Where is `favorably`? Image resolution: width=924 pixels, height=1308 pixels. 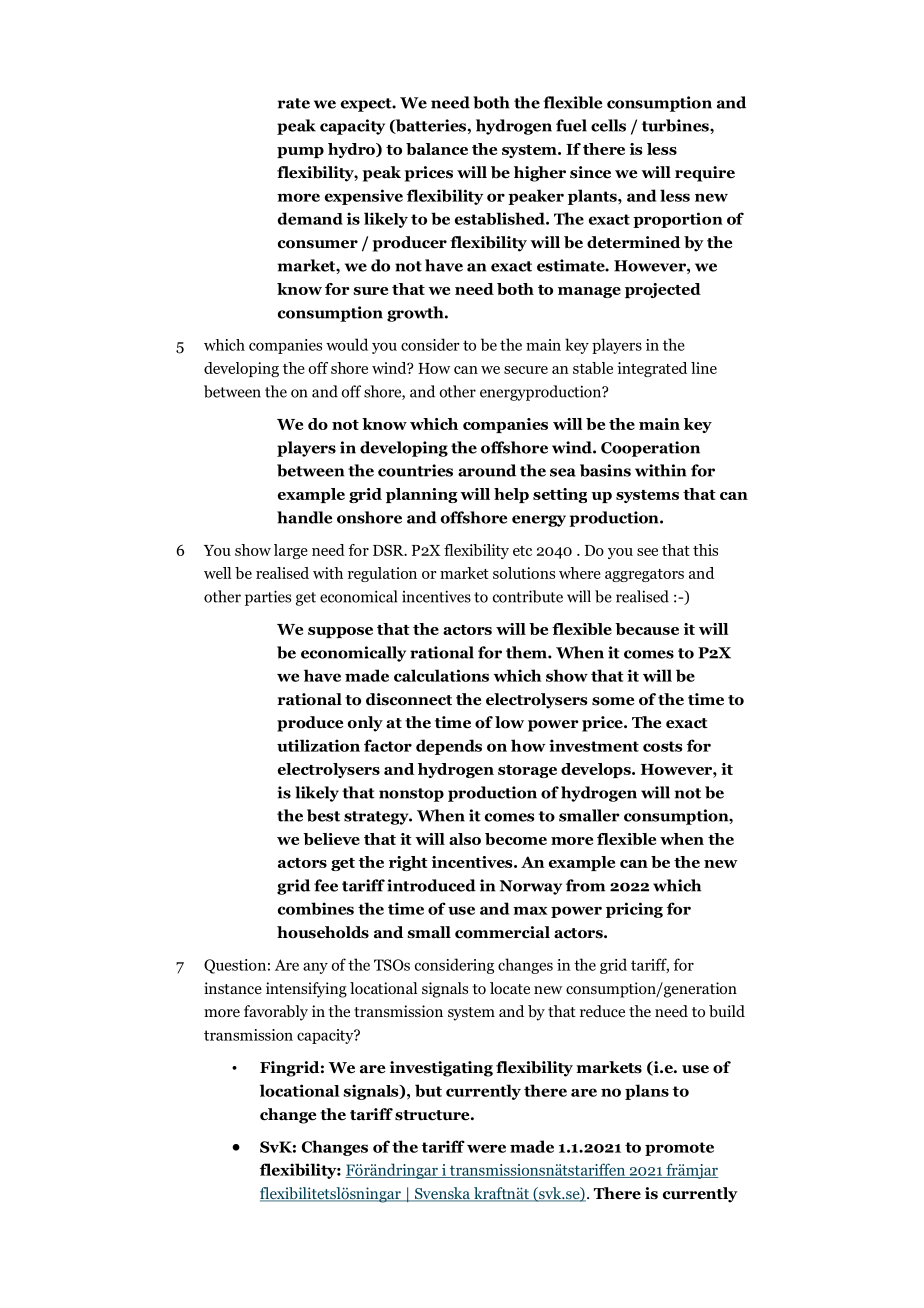 favorably is located at coordinates (276, 1013).
